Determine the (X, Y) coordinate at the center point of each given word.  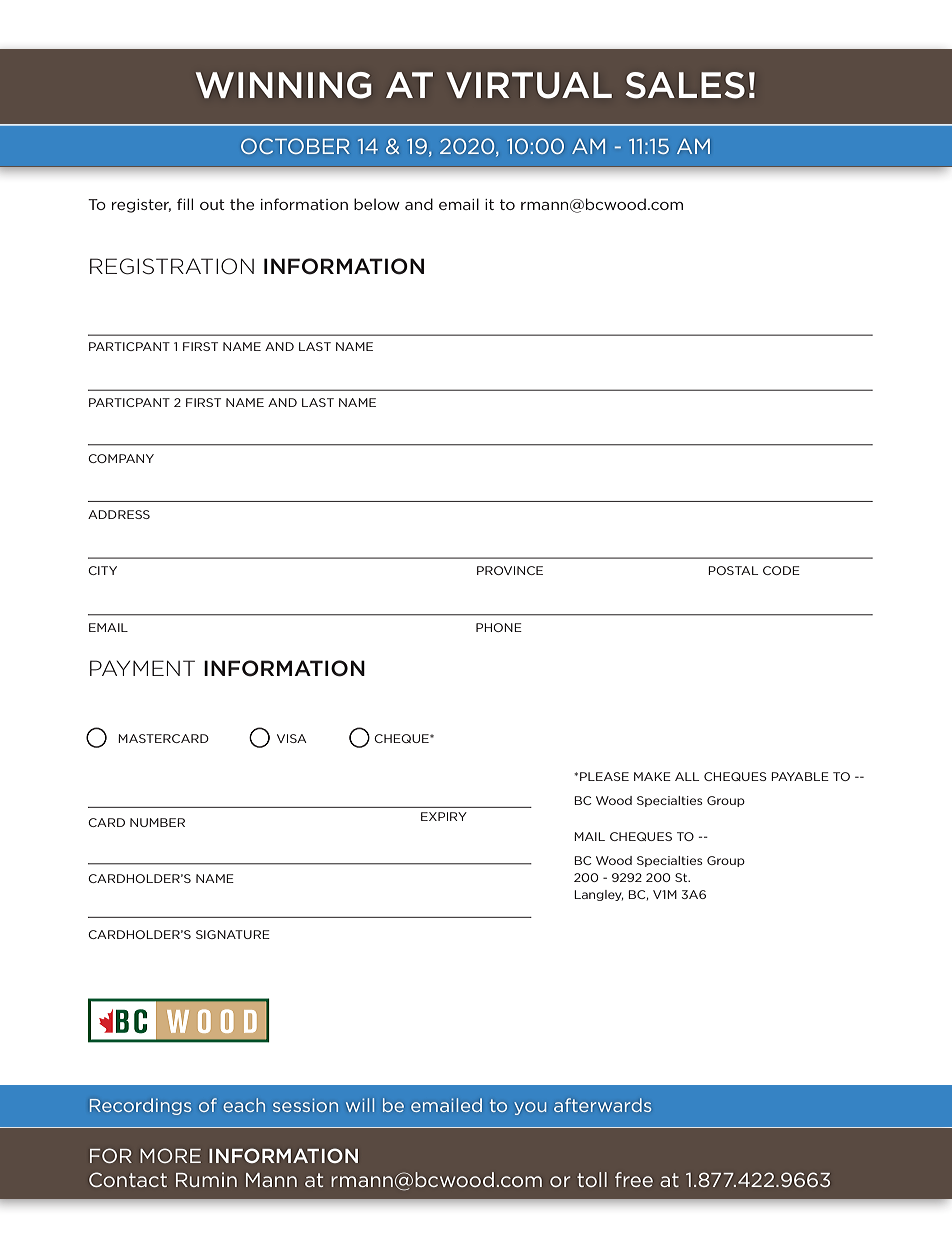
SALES (685, 85)
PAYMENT (142, 668)
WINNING (283, 85)
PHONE (499, 627)
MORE (170, 1155)
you (530, 1108)
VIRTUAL (529, 85)
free (634, 1179)
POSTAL (733, 570)
